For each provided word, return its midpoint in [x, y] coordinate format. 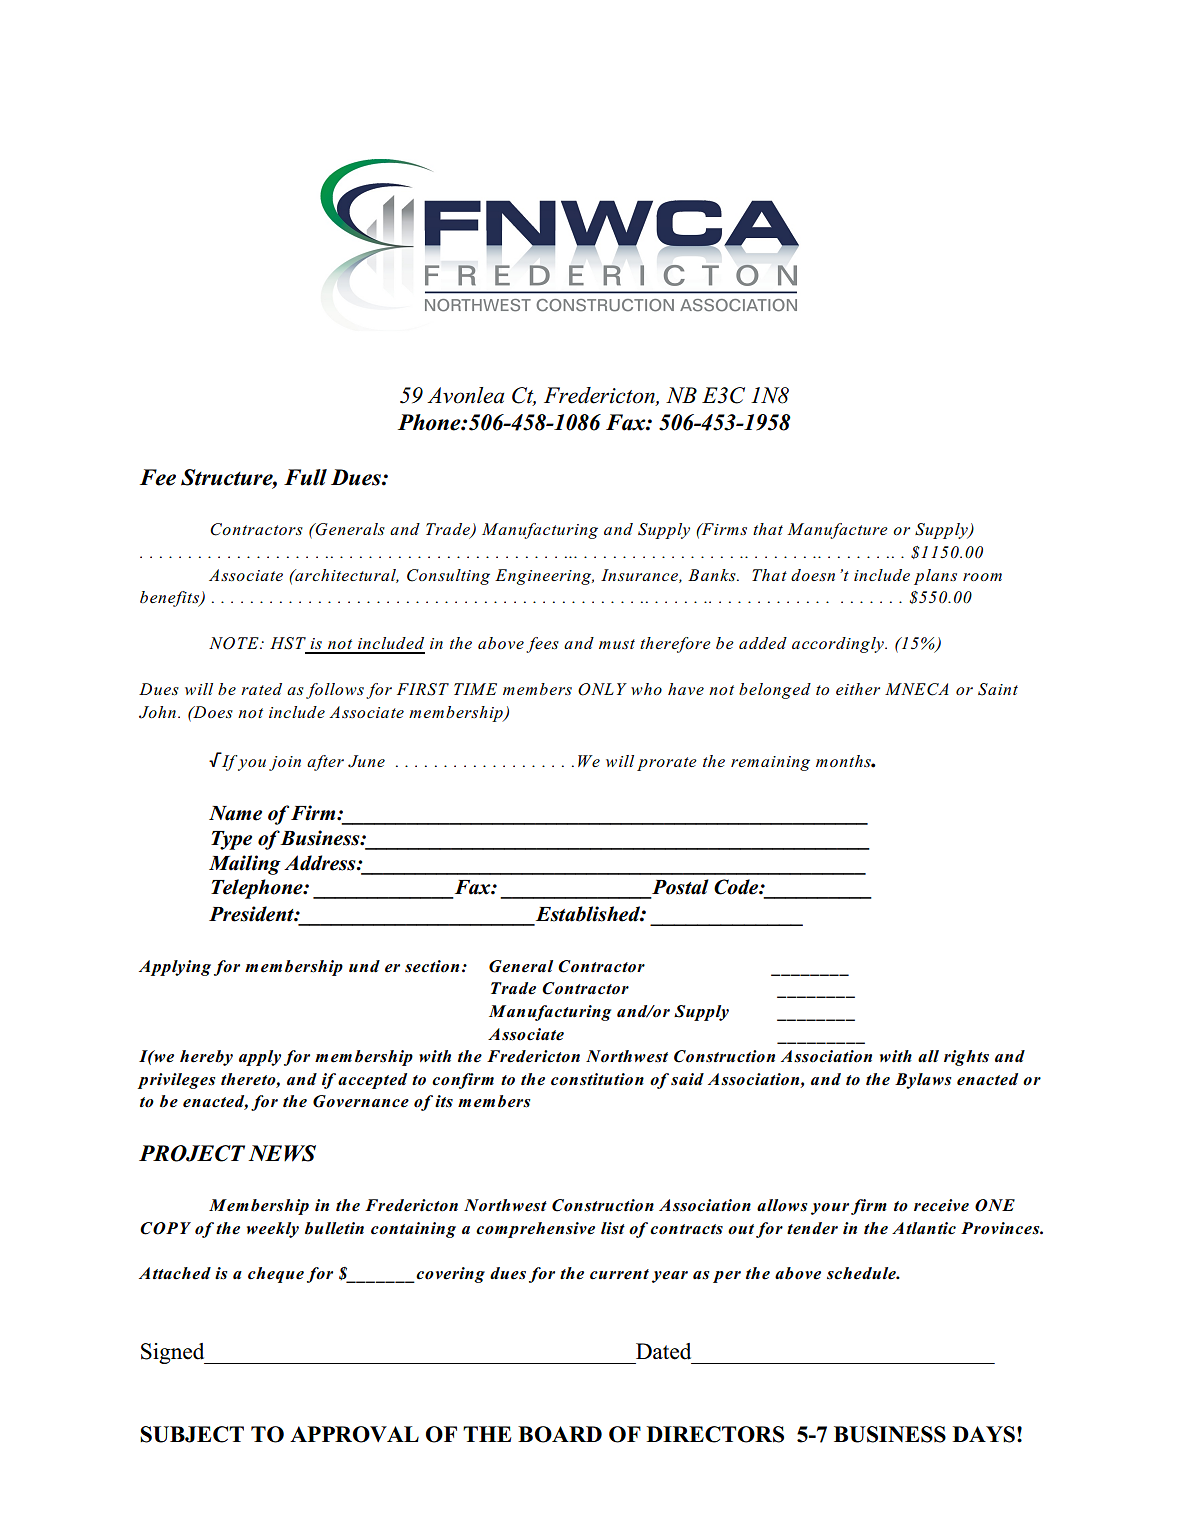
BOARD [560, 1434]
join [285, 763]
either [858, 689]
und [364, 966]
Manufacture [837, 531]
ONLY [602, 689]
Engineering [544, 577]
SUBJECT [192, 1434]
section [432, 966]
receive [941, 1205]
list [613, 1228]
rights [966, 1058]
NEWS [282, 1153]
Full [305, 477]
